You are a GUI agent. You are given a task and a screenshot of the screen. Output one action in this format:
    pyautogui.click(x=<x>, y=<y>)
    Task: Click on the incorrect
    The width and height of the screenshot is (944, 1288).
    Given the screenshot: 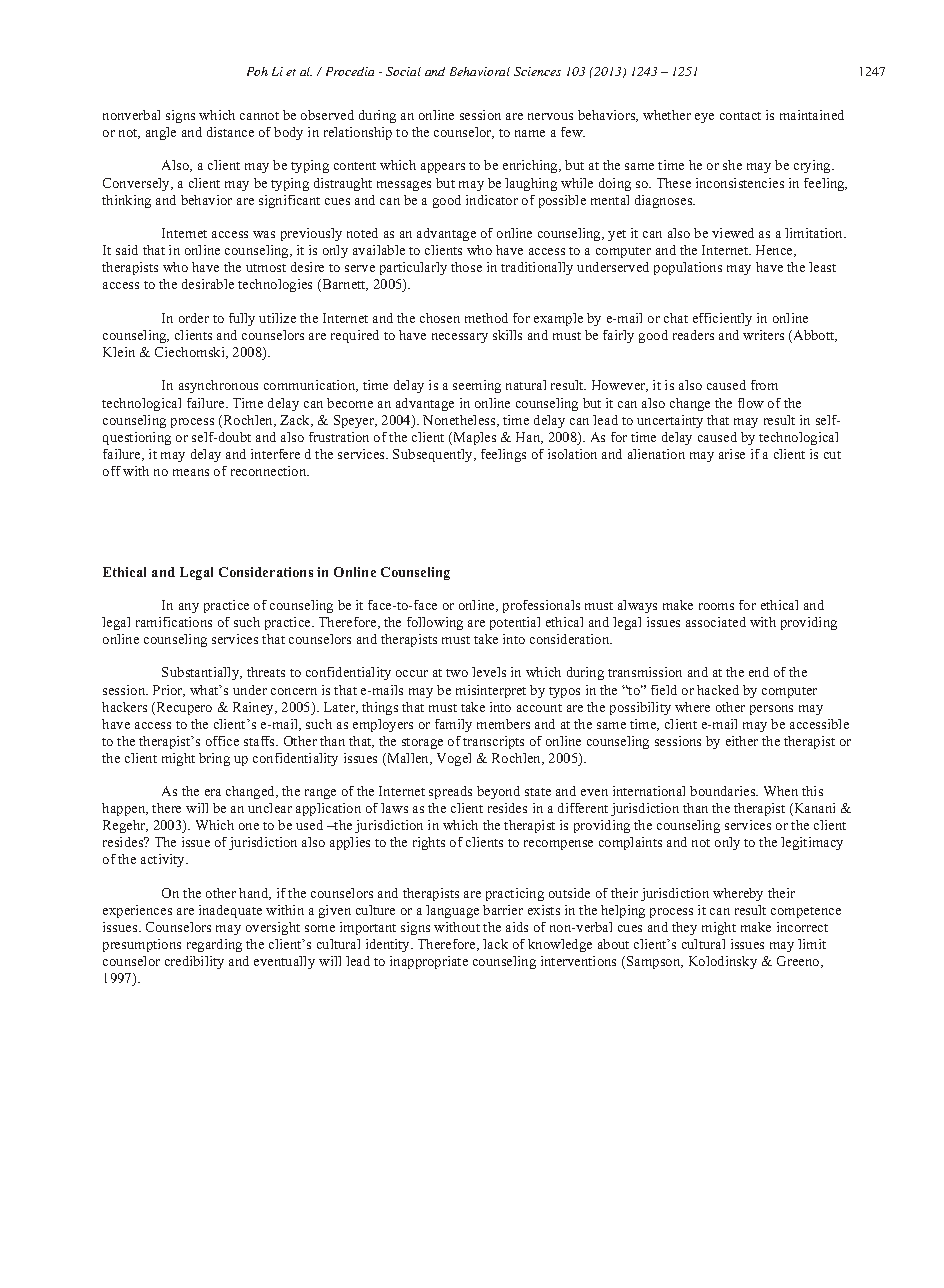 What is the action you would take?
    pyautogui.click(x=802, y=927)
